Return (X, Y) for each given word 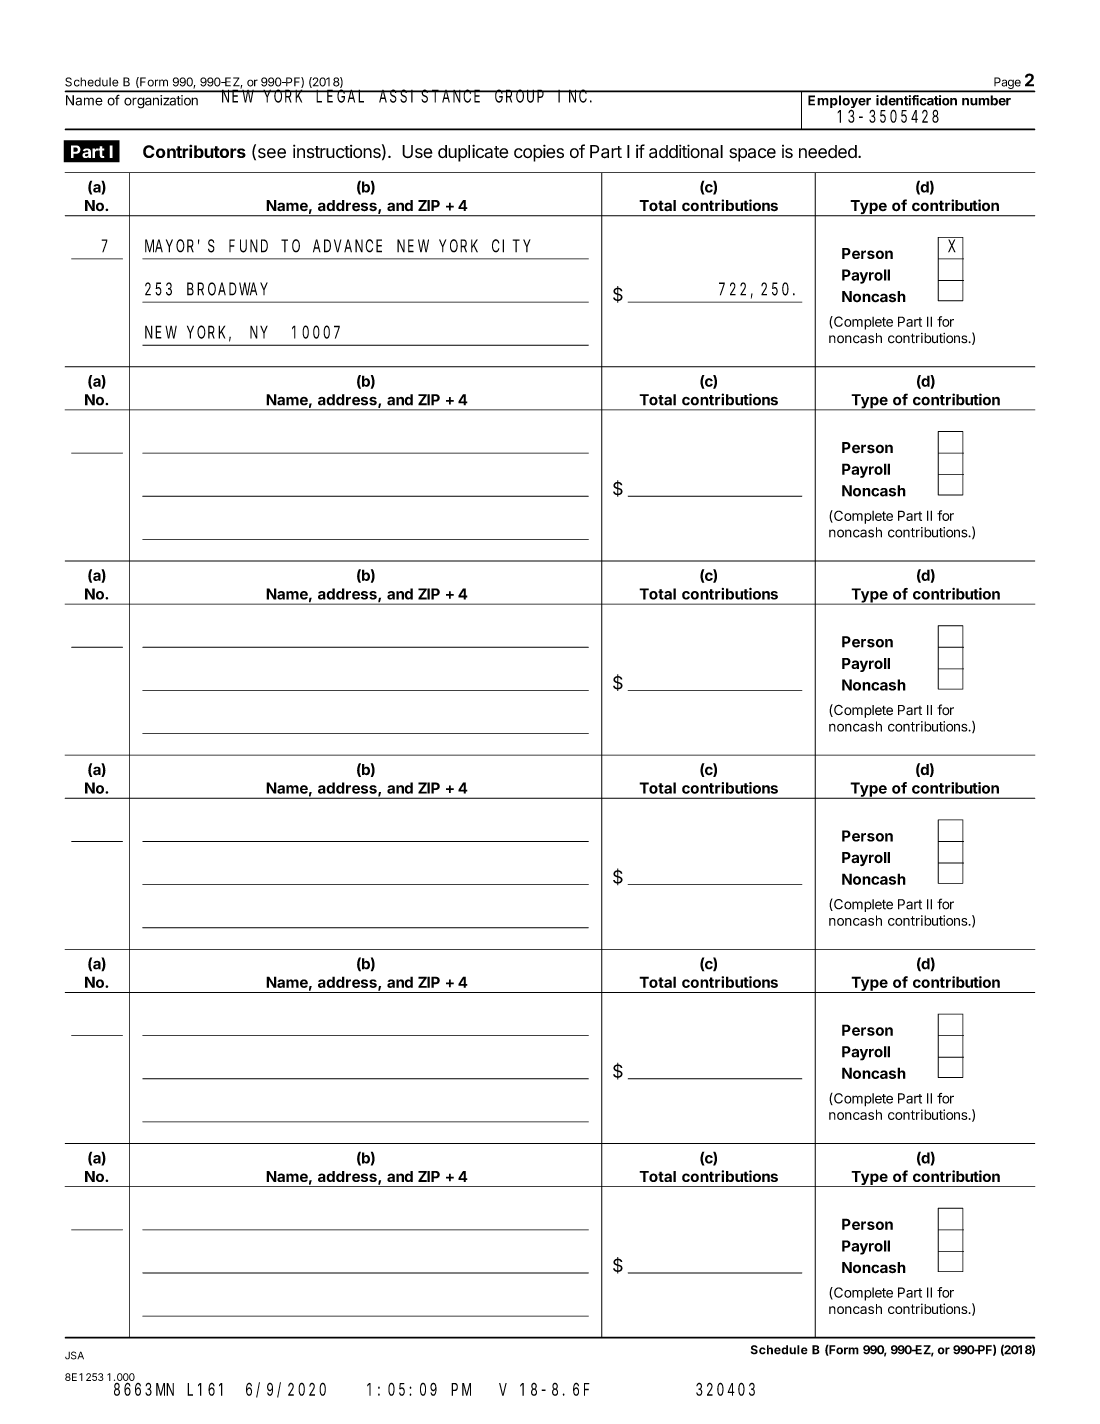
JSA (74, 1355)
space (752, 155)
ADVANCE (347, 246)
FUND (248, 246)
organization (161, 101)
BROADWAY (227, 289)
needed (829, 151)
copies (539, 153)
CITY (511, 246)
